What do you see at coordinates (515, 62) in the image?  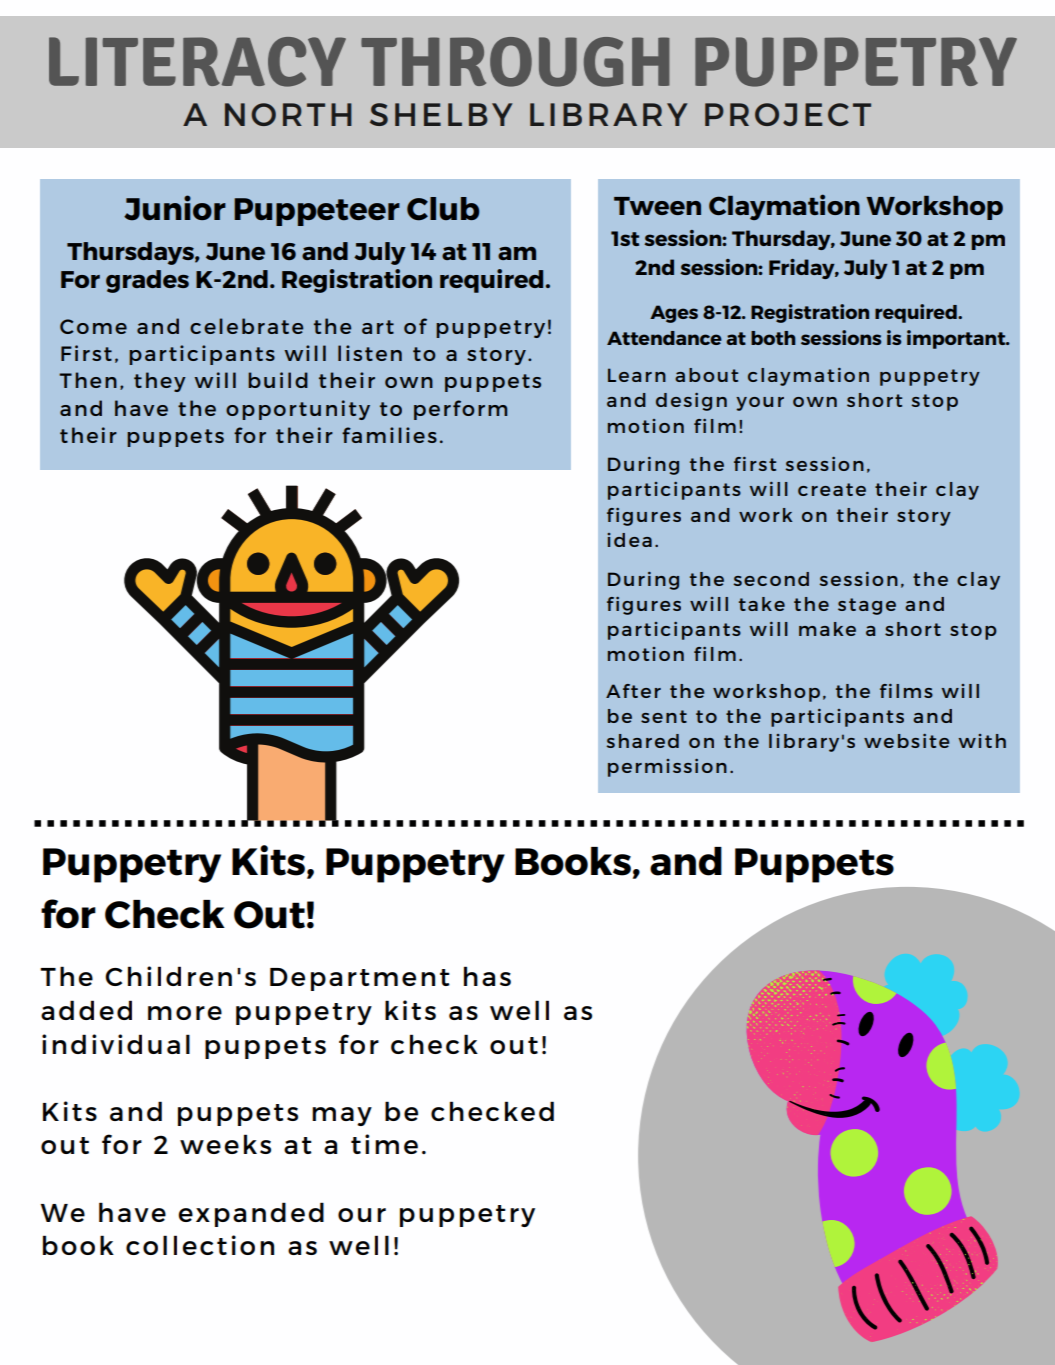 I see `THROUGH` at bounding box center [515, 62].
